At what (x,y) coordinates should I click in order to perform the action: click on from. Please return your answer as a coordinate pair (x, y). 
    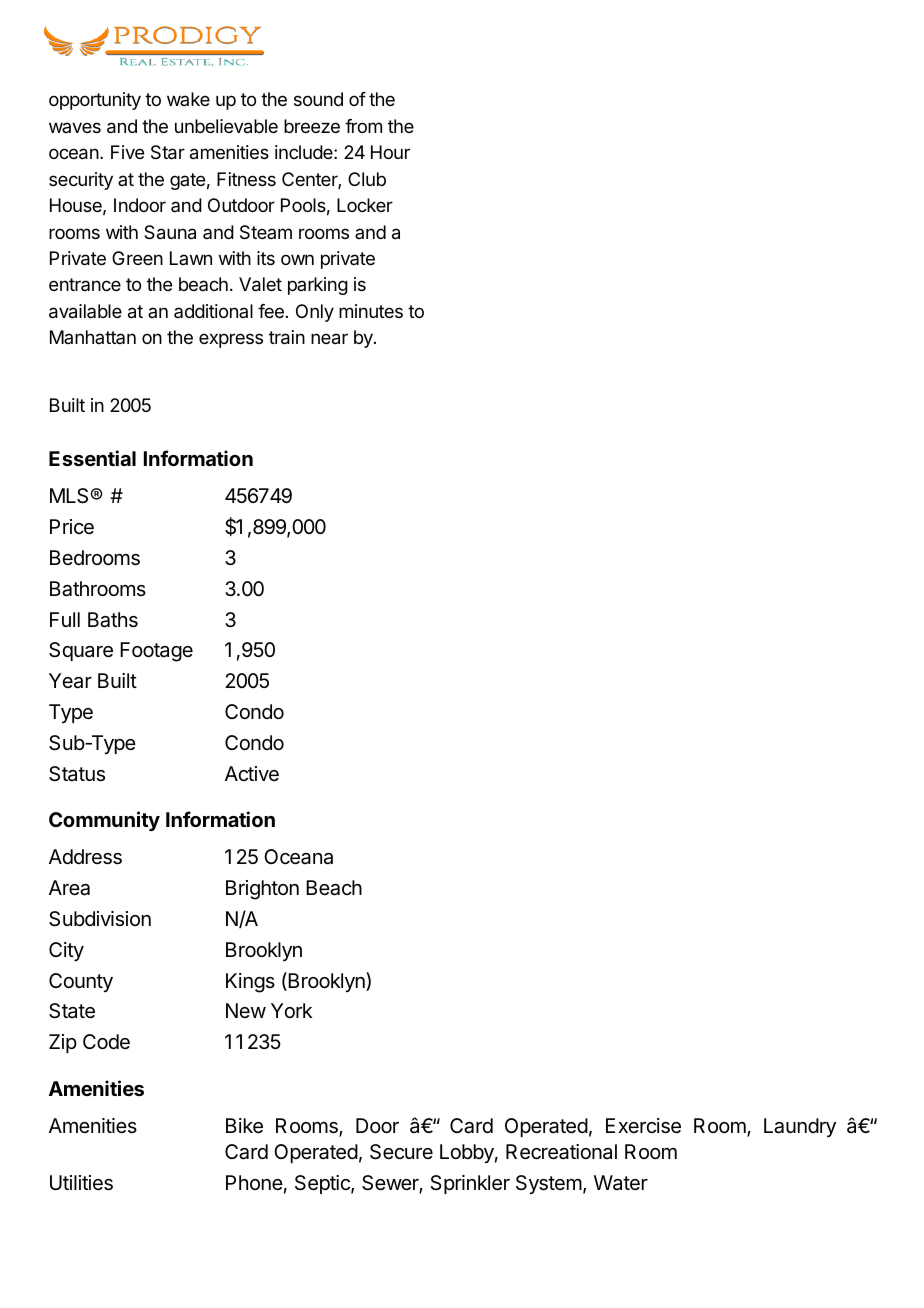
    Looking at the image, I should click on (363, 126).
